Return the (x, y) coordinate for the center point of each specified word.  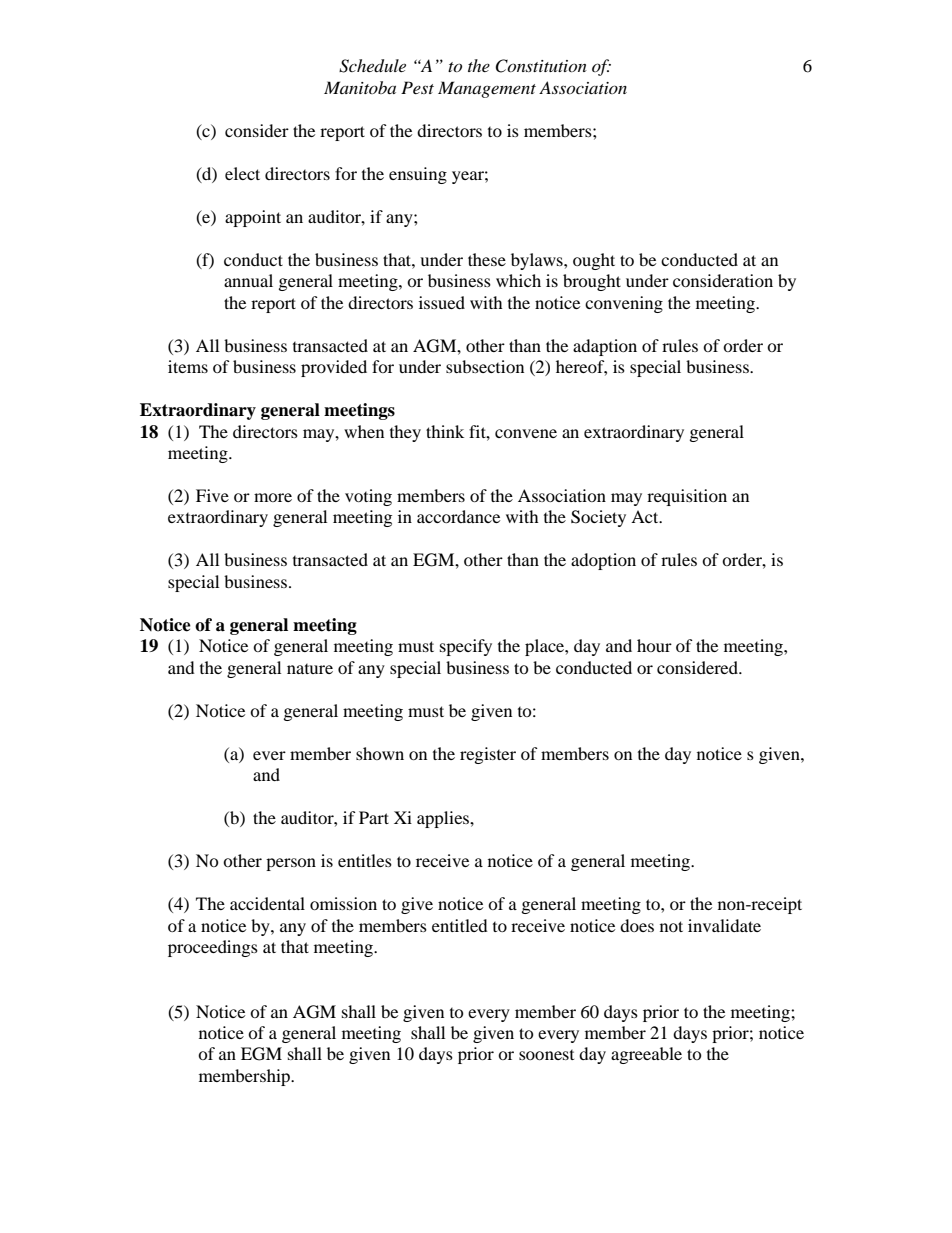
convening (624, 304)
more (273, 497)
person (291, 864)
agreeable (646, 1055)
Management (487, 89)
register (488, 755)
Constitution (541, 66)
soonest (546, 1055)
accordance (458, 516)
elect (242, 173)
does (637, 925)
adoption (603, 561)
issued (442, 302)
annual (248, 280)
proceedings (213, 948)
